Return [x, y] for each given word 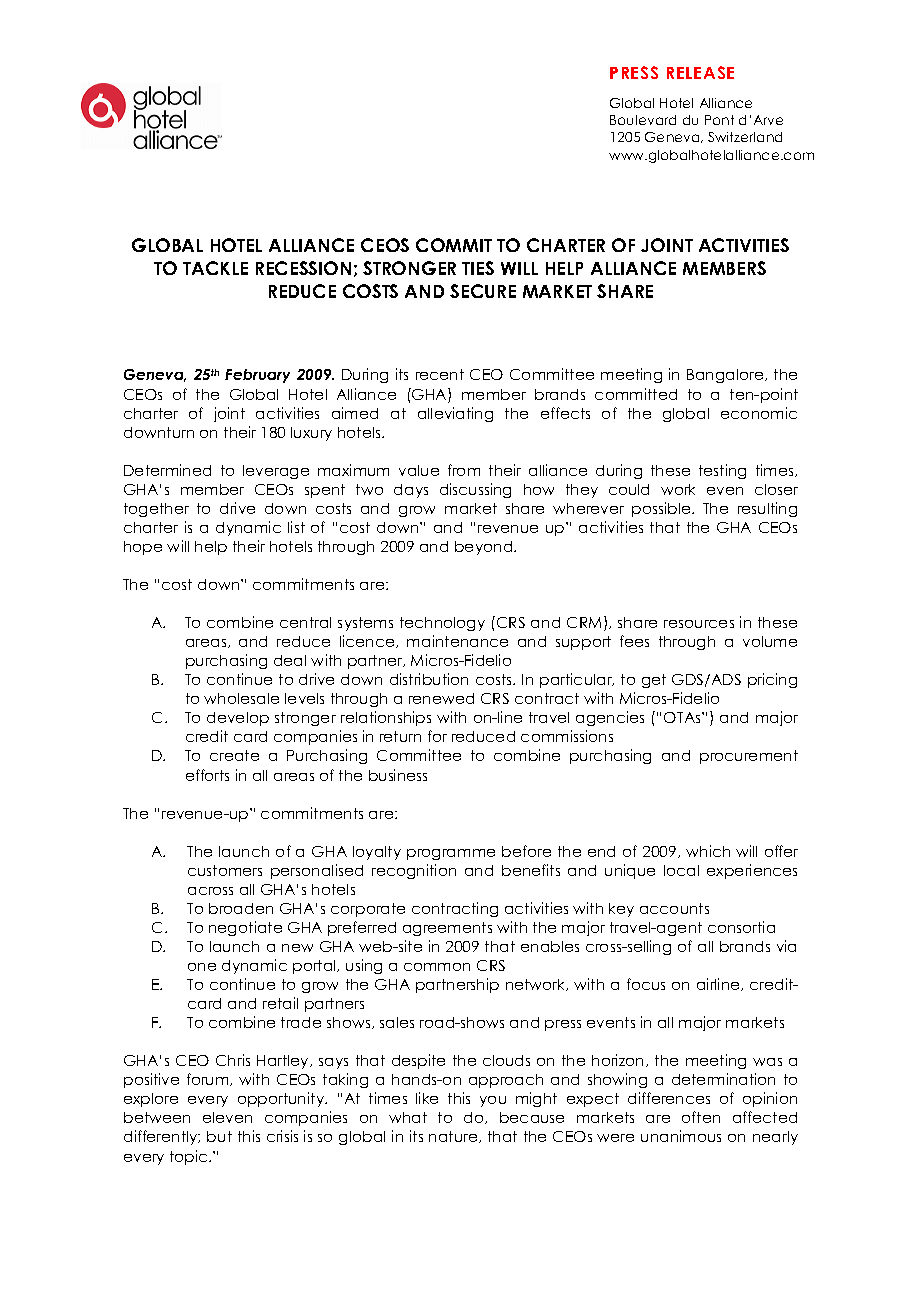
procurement [749, 757]
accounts [674, 908]
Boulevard [643, 120]
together [156, 510]
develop [238, 719]
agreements [447, 929]
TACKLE [215, 268]
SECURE [483, 291]
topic [190, 1157]
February [257, 376]
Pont [719, 120]
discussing [475, 490]
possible [662, 509]
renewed [441, 698]
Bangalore [726, 376]
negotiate [245, 928]
